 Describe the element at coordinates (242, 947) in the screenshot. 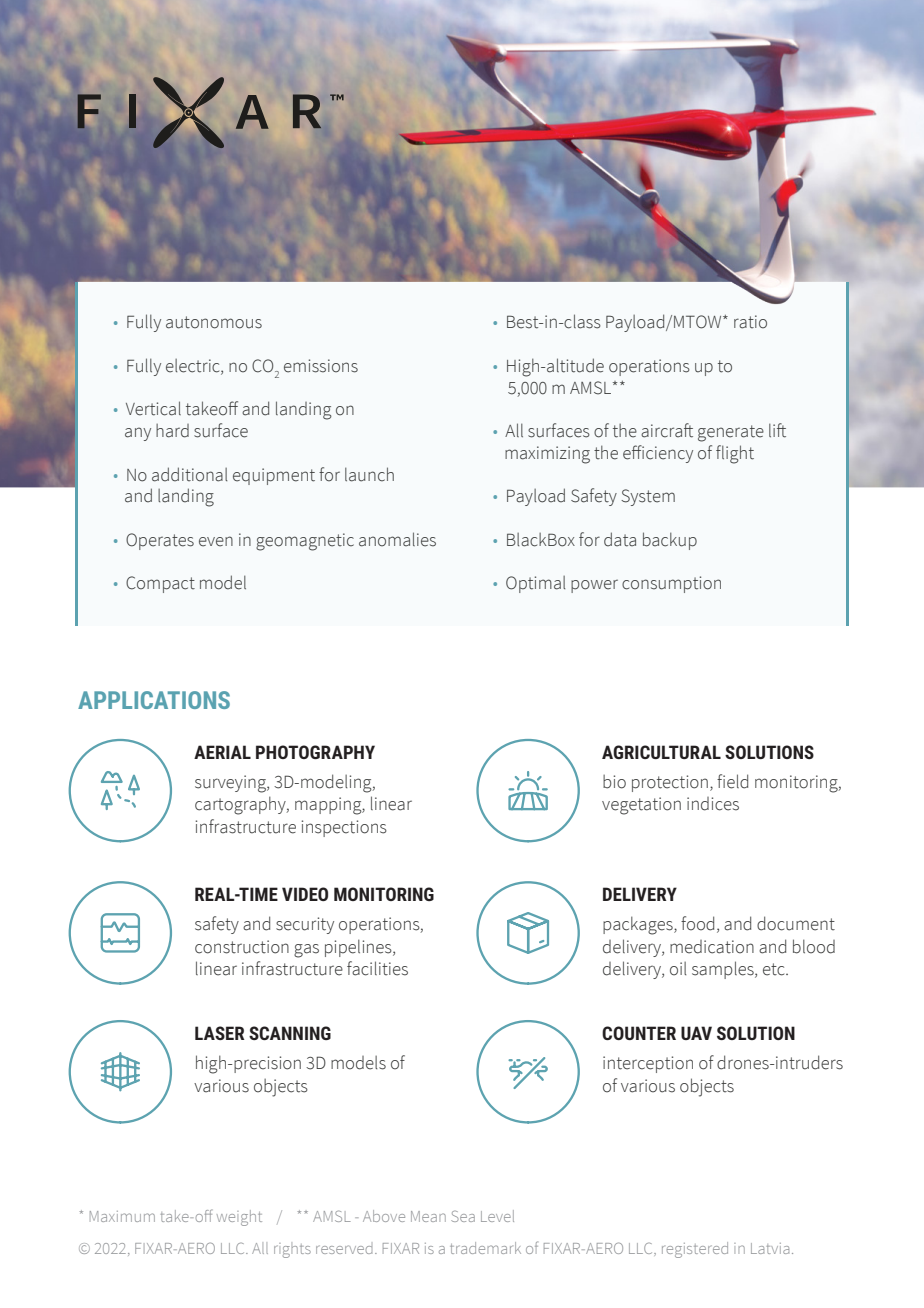

I see `construction` at that location.
